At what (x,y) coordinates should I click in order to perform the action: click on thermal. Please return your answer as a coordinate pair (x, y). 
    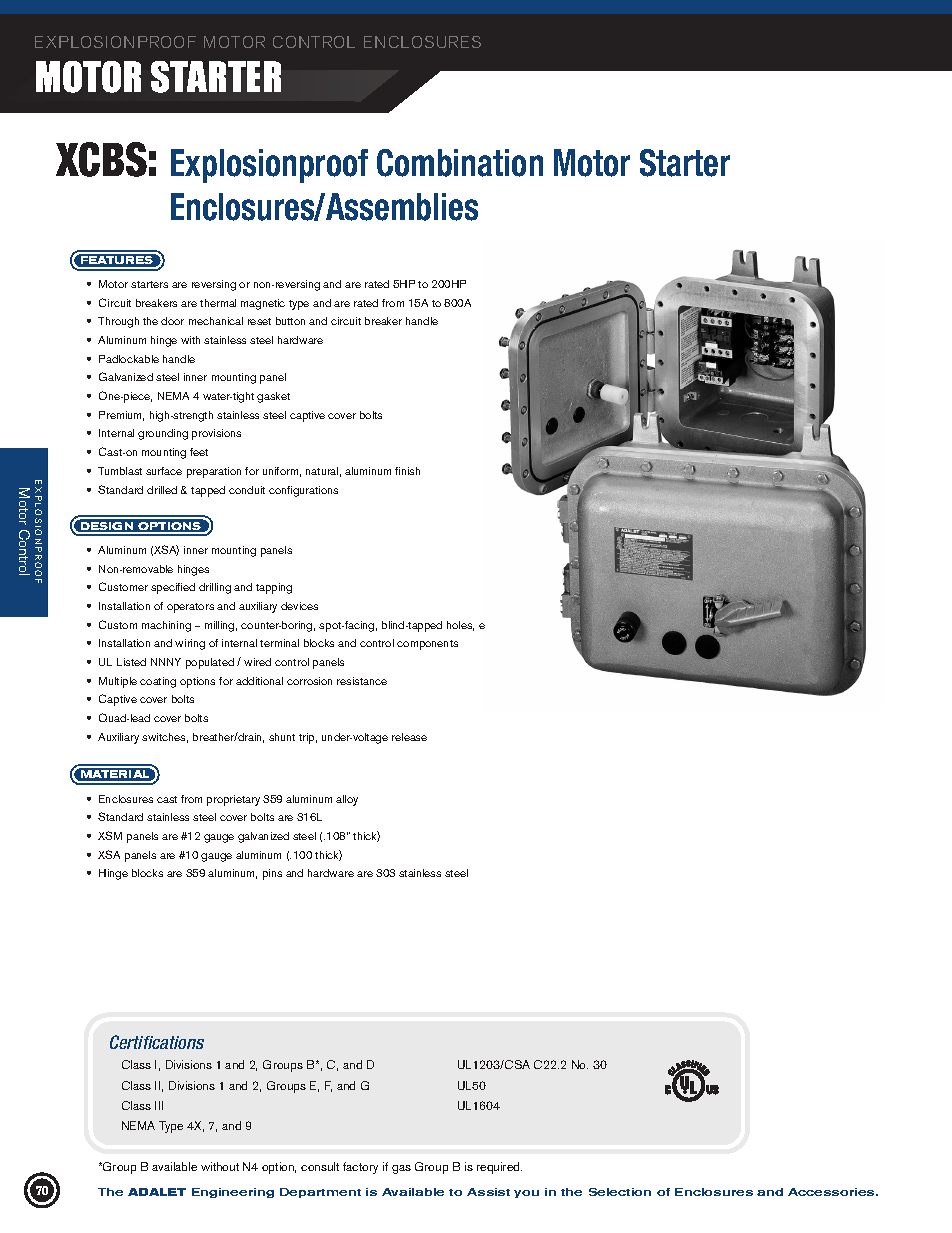
    Looking at the image, I should click on (218, 303).
